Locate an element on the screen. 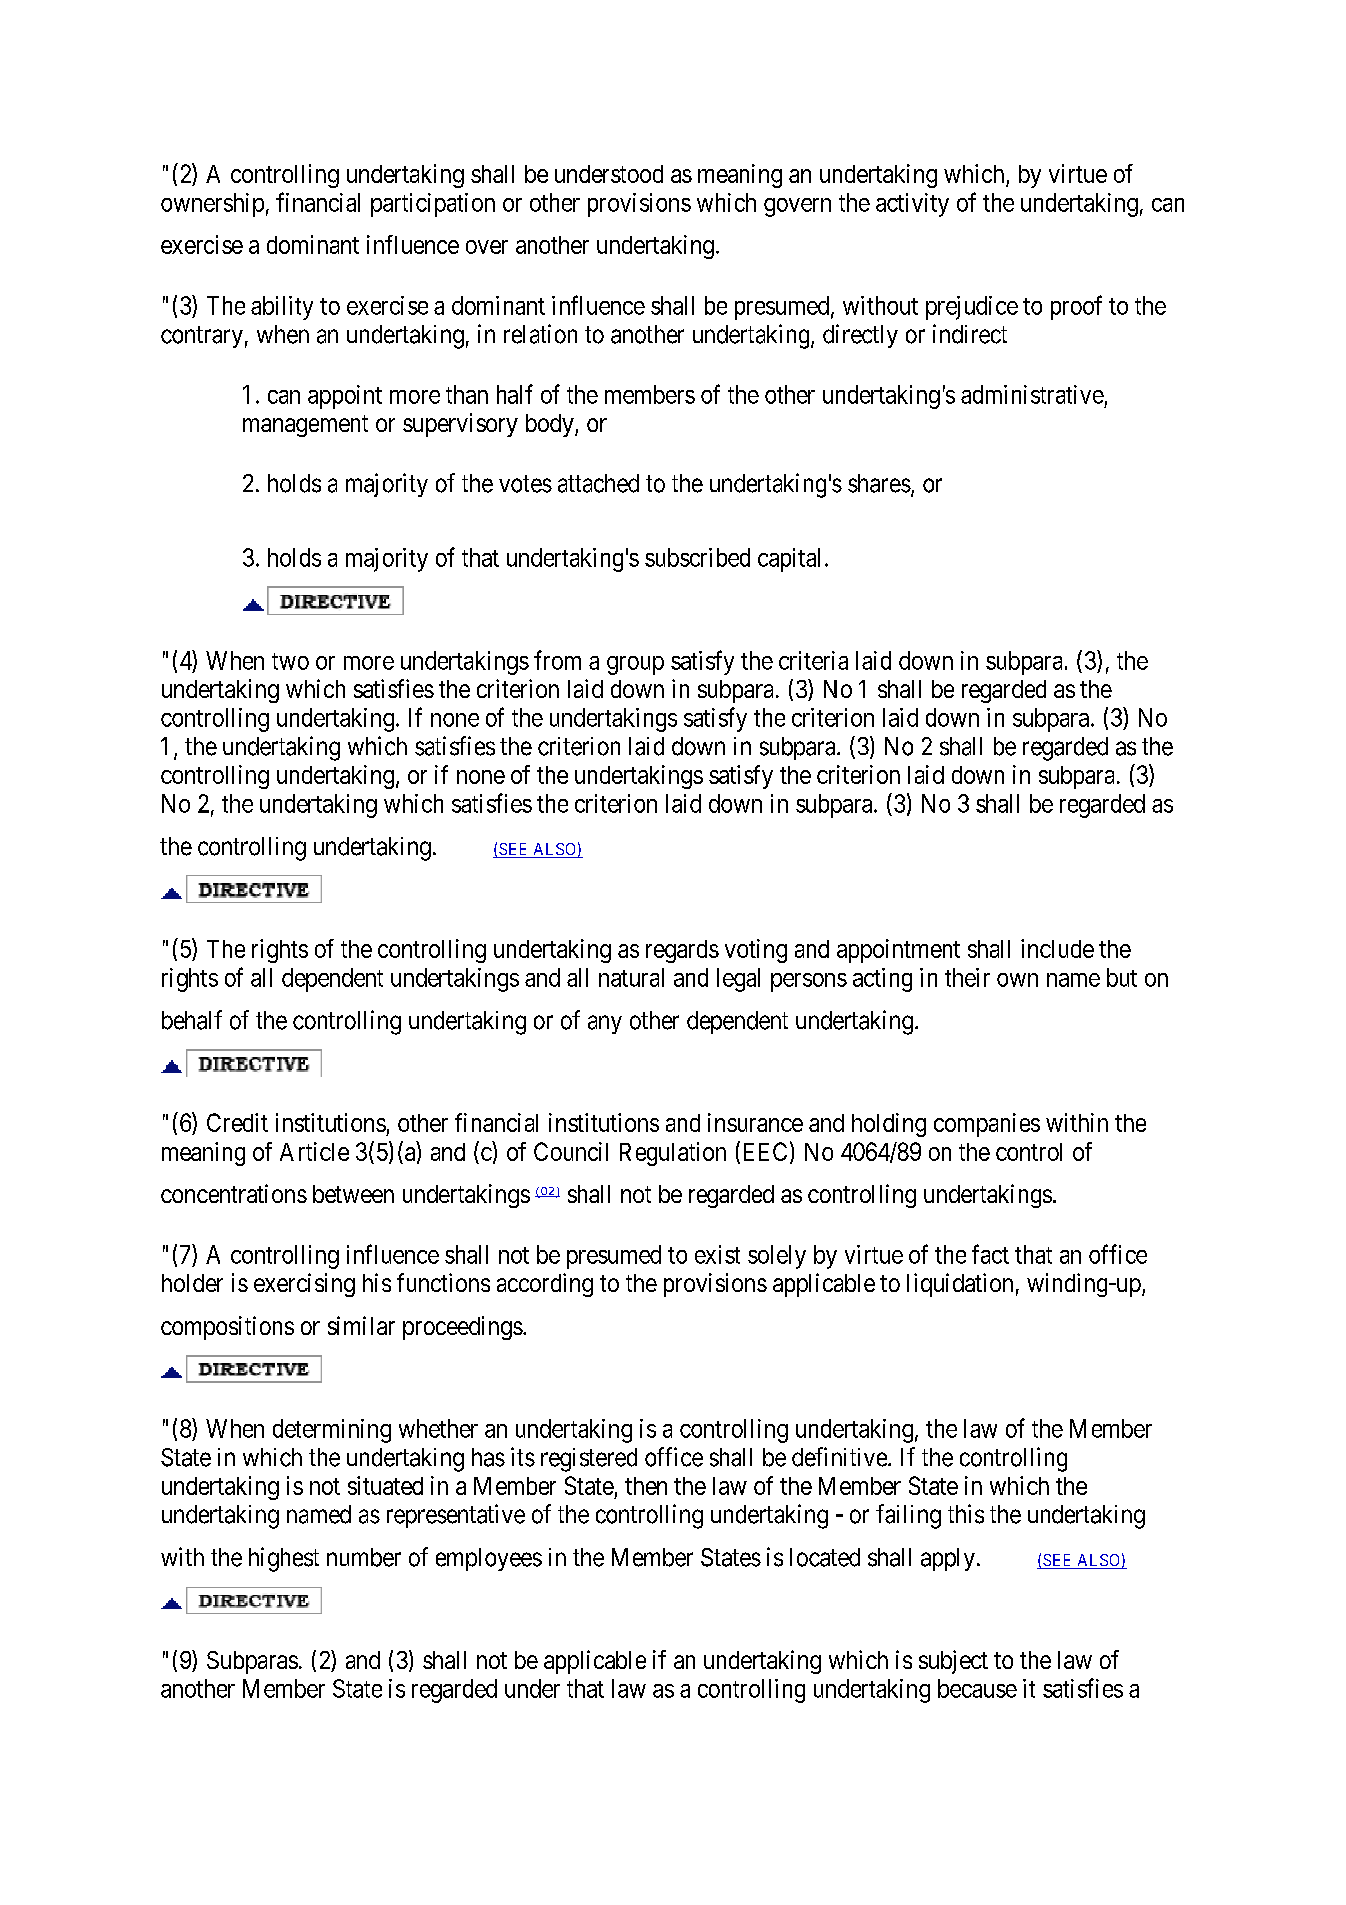 Image resolution: width=1346 pixels, height=1905 pixels. Article is located at coordinates (314, 1151).
